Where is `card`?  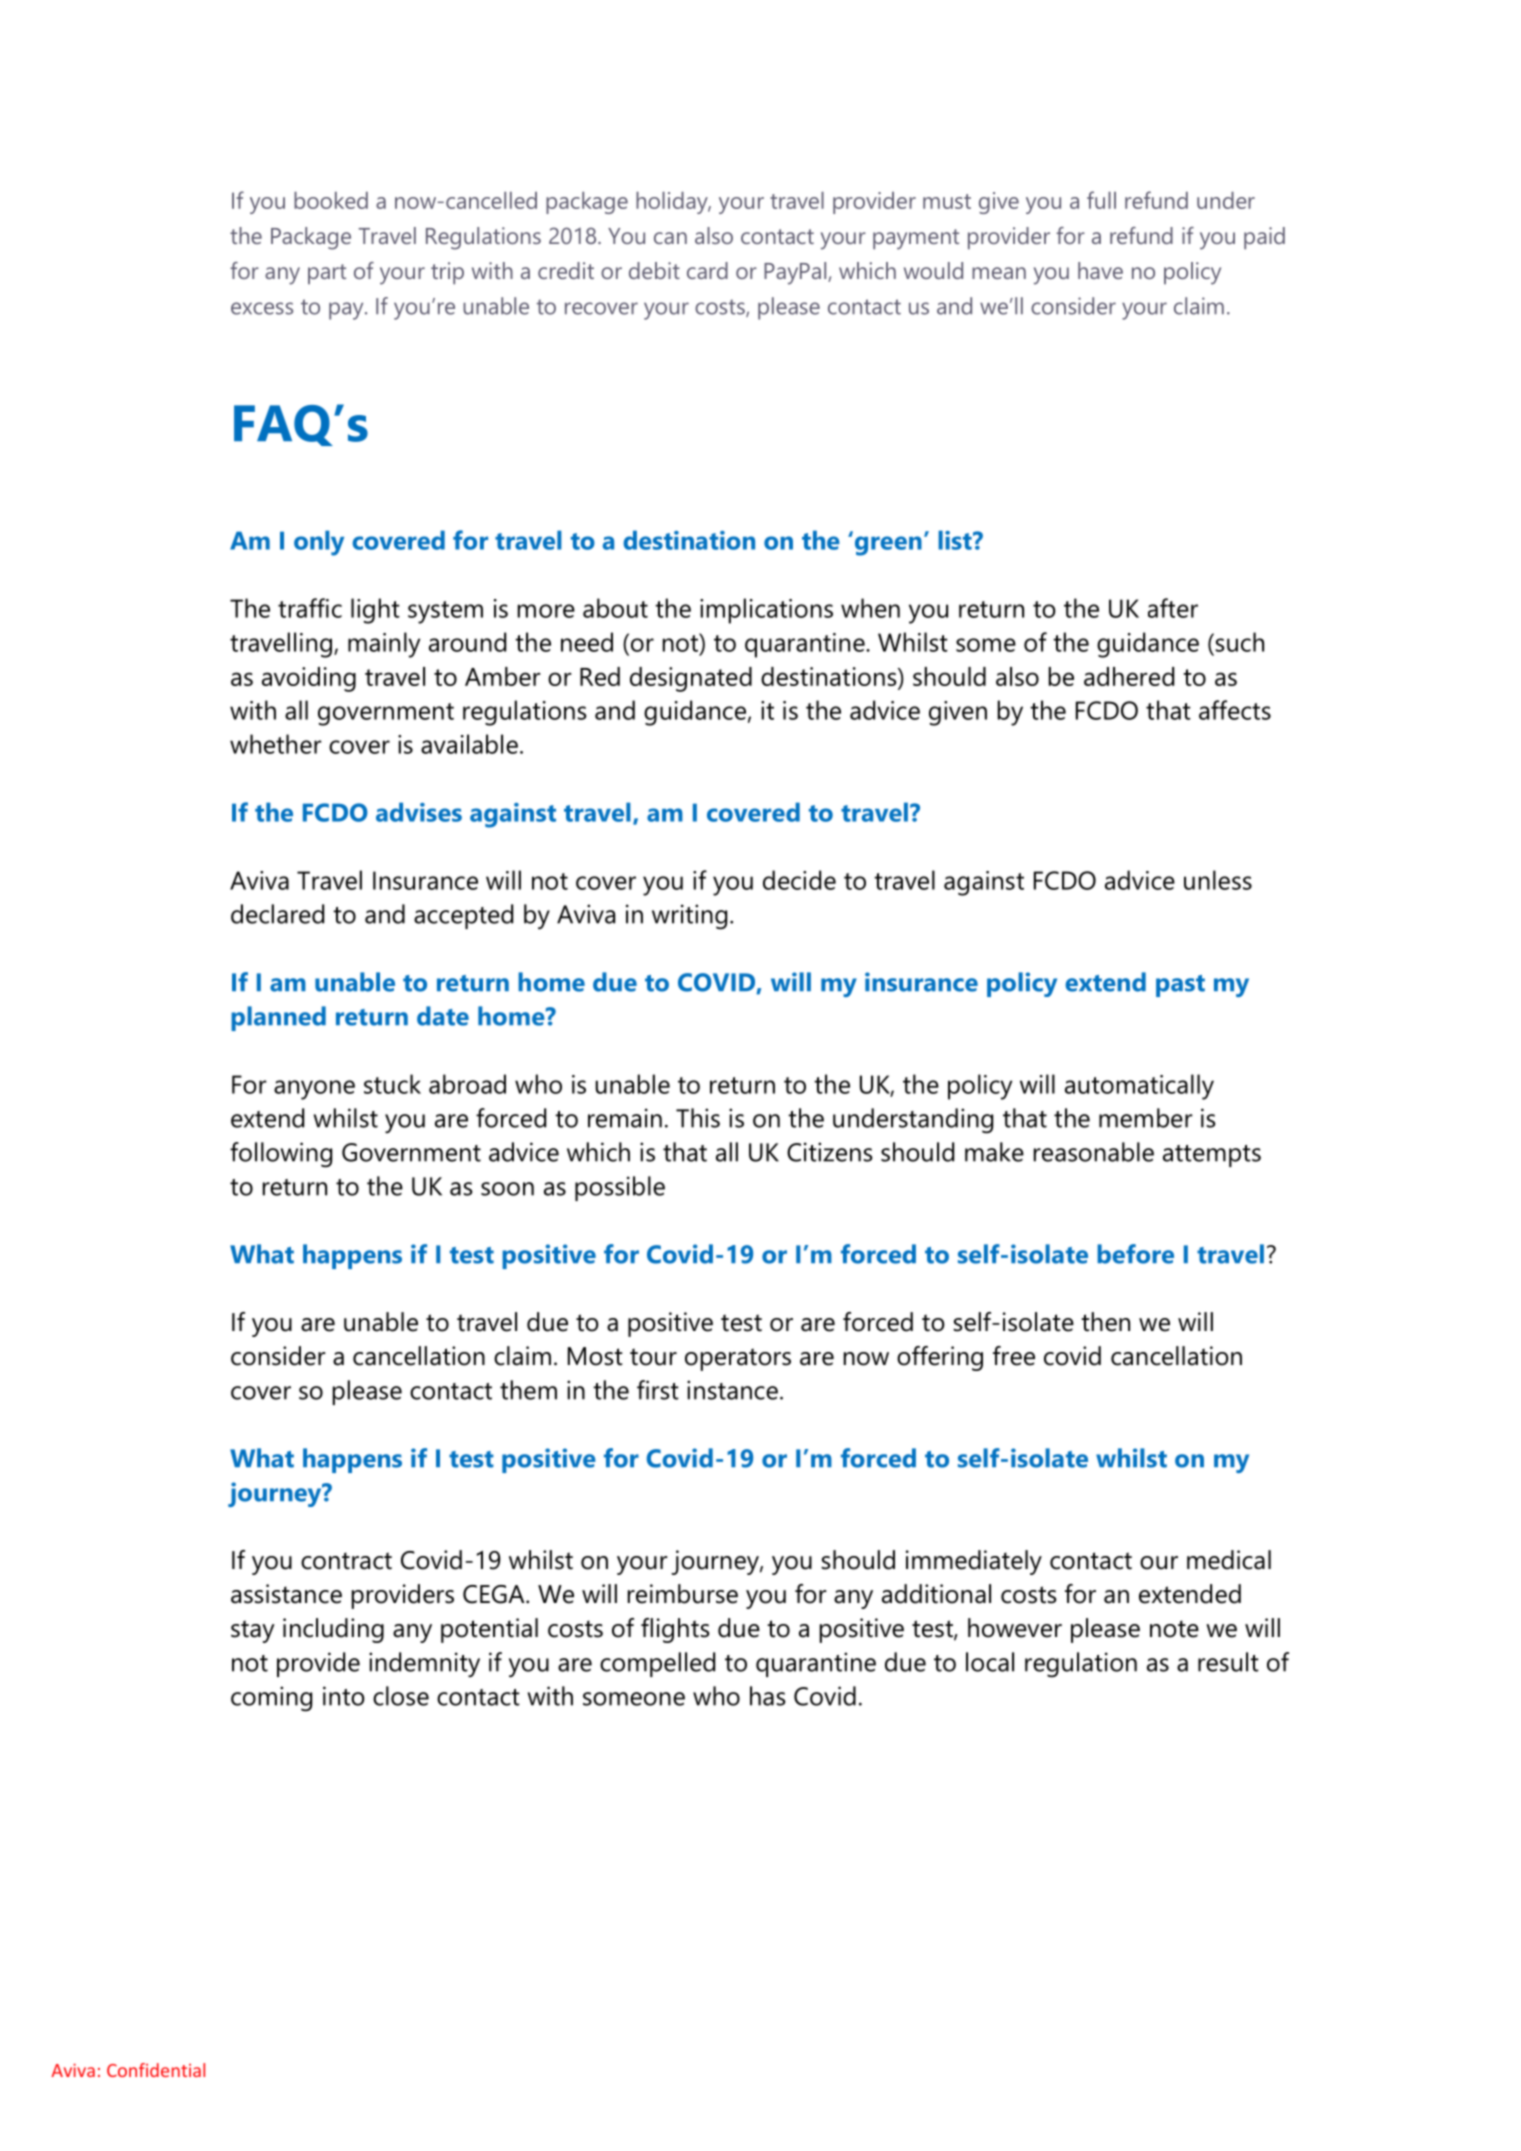
card is located at coordinates (707, 270).
